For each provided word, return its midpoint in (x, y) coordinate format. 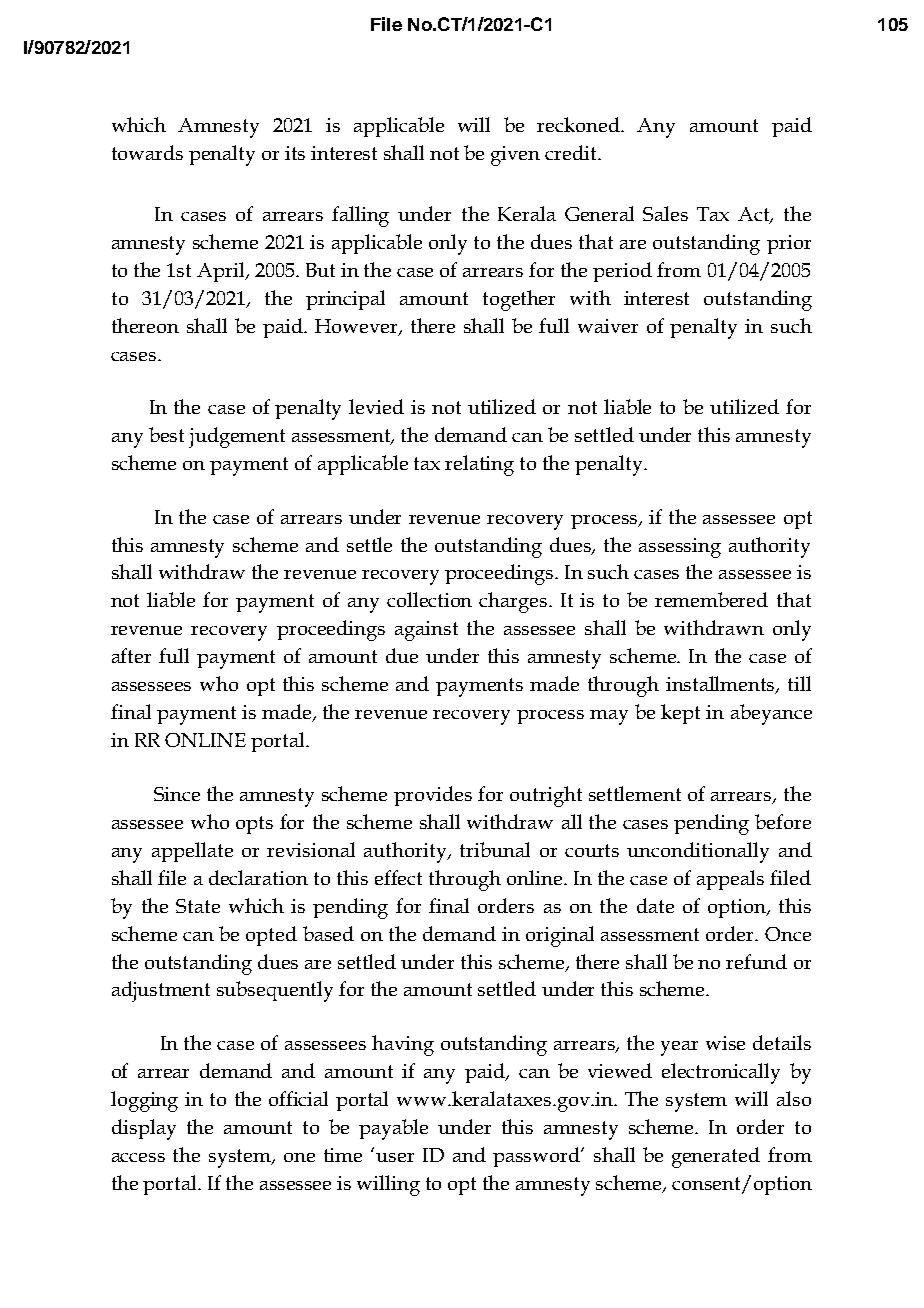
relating (479, 465)
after (131, 655)
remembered (711, 599)
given (515, 156)
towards (147, 152)
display (144, 1129)
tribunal (495, 849)
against (426, 631)
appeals (730, 880)
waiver (608, 326)
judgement (237, 437)
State (198, 906)
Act (755, 215)
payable (393, 1129)
